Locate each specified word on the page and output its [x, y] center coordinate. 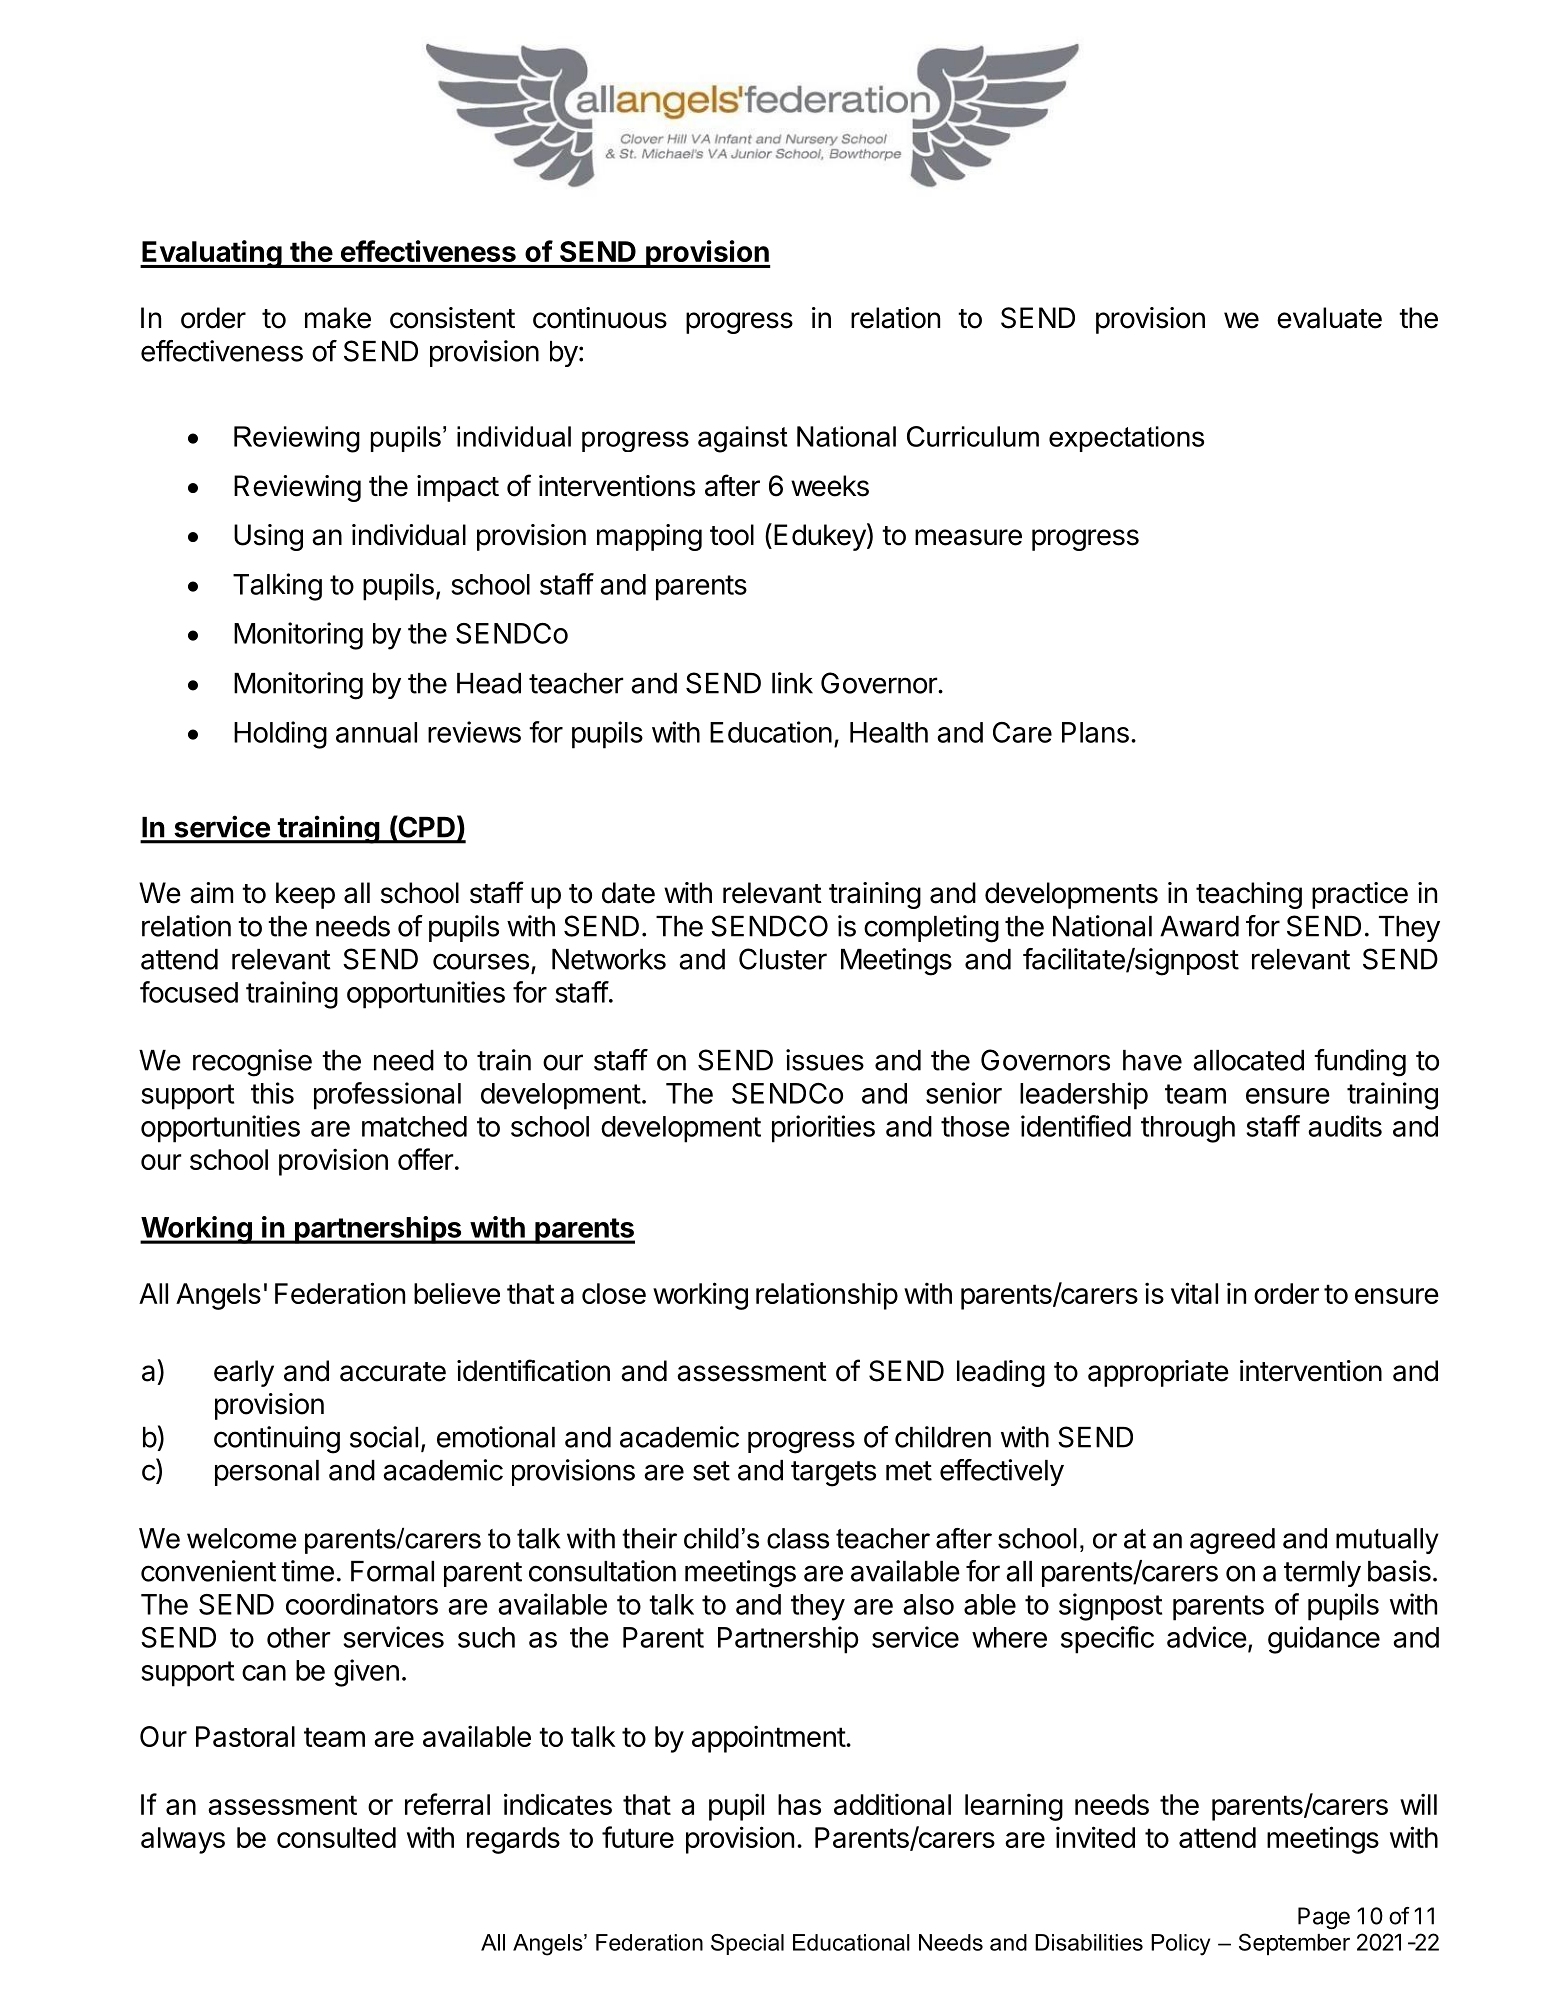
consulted [336, 1837]
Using [268, 537]
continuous [600, 318]
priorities [823, 1129]
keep [305, 895]
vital [1194, 1293]
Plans [1095, 732]
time [307, 1571]
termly [1322, 1574]
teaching [1249, 895]
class [798, 1538]
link [792, 683]
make [338, 318]
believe [457, 1293]
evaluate [1329, 318]
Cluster [783, 959]
